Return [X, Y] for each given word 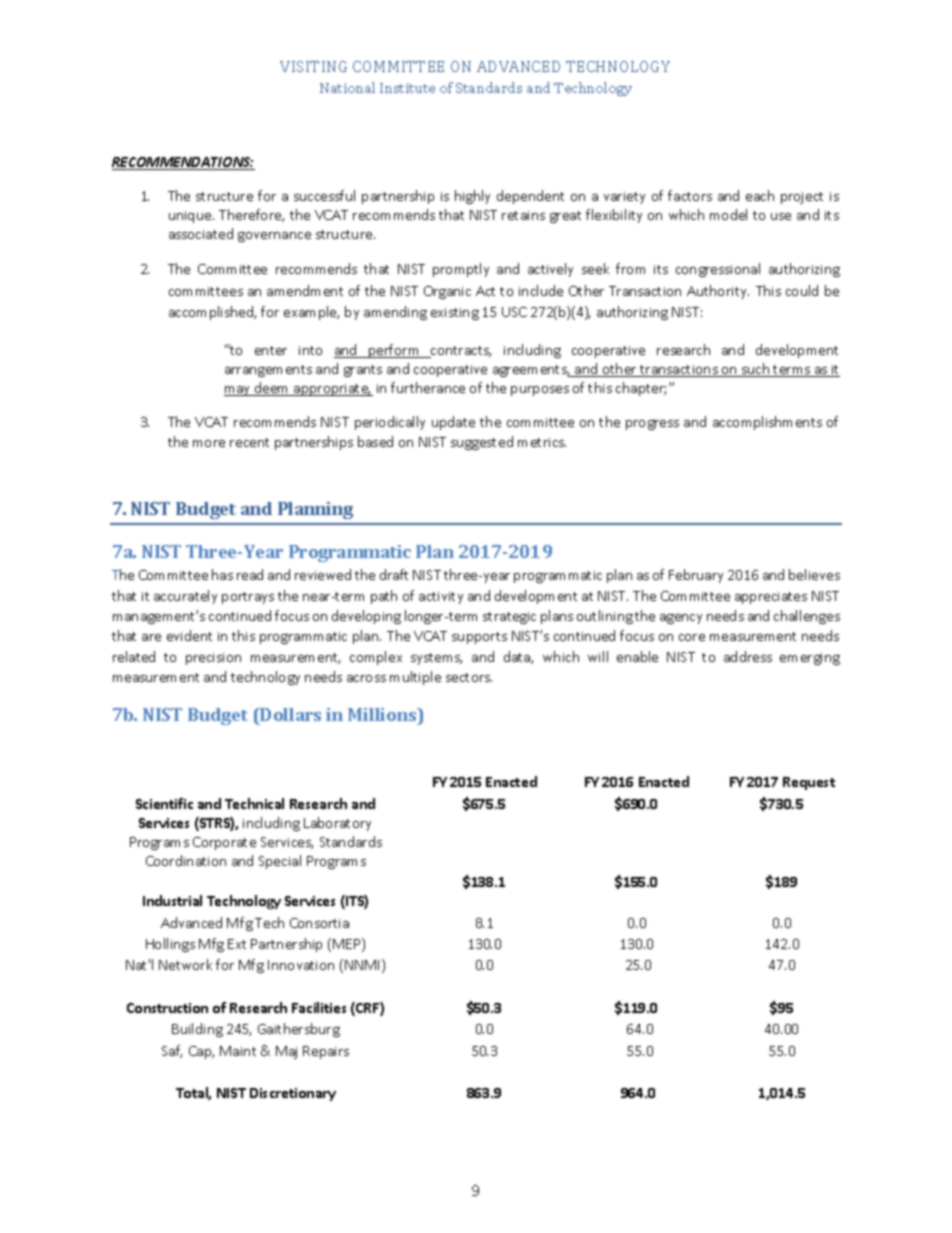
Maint [238, 1051]
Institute [407, 88]
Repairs [326, 1052]
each [760, 195]
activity [441, 598]
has [222, 574]
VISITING [313, 66]
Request [809, 783]
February [696, 576]
